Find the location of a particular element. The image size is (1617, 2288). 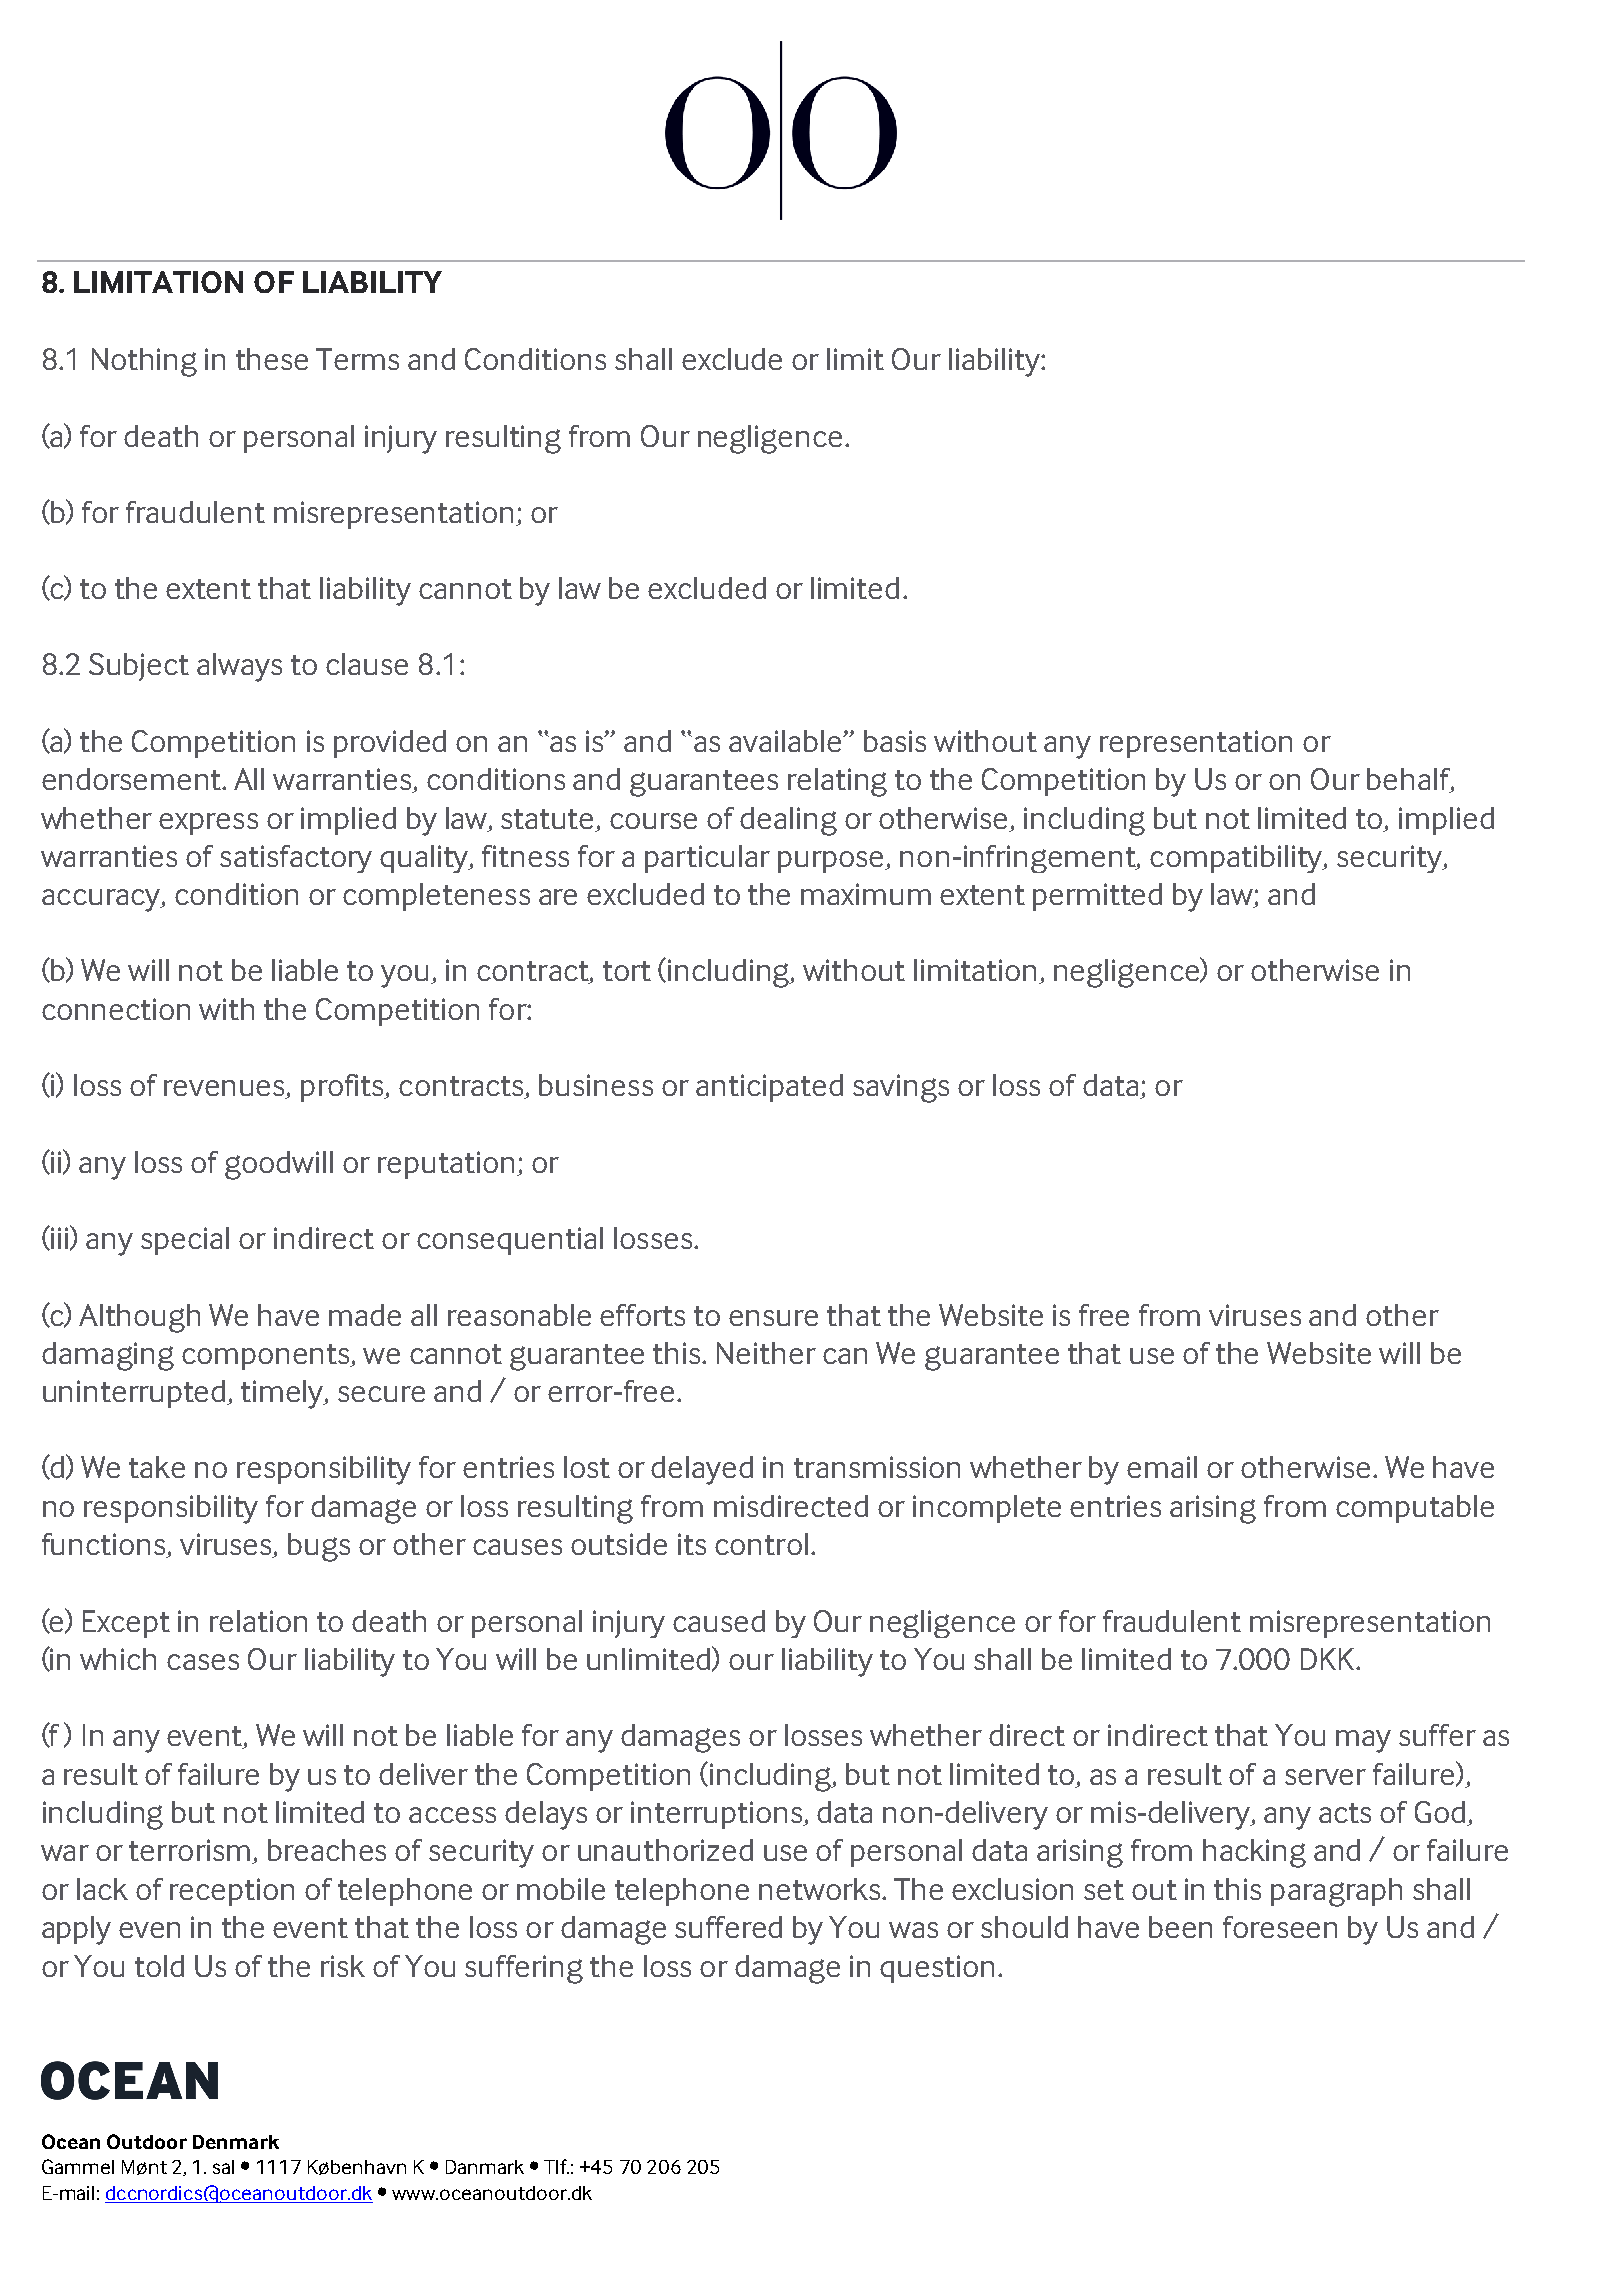

express is located at coordinates (208, 824).
